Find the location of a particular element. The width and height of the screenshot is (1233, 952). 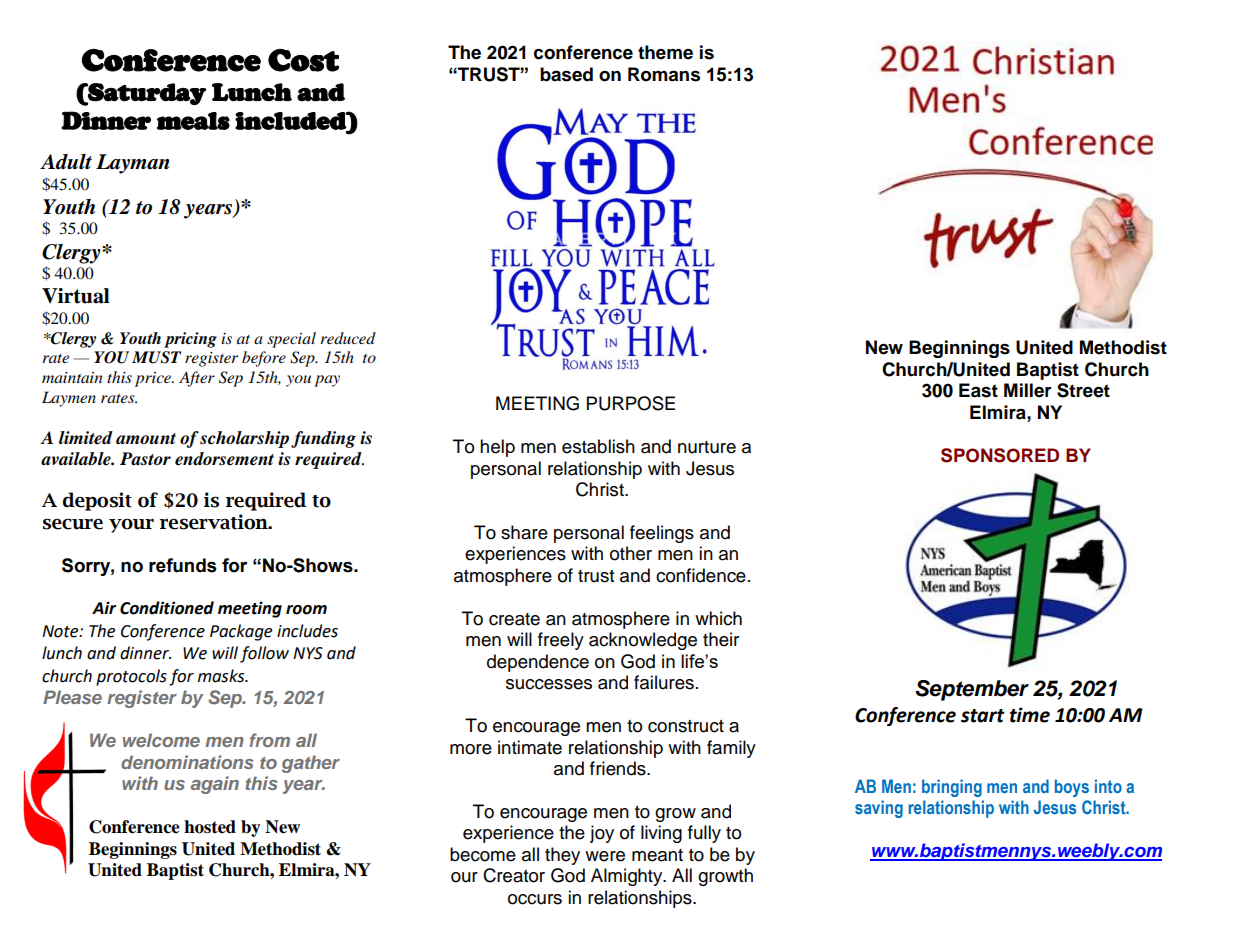

Romans is located at coordinates (664, 74).
